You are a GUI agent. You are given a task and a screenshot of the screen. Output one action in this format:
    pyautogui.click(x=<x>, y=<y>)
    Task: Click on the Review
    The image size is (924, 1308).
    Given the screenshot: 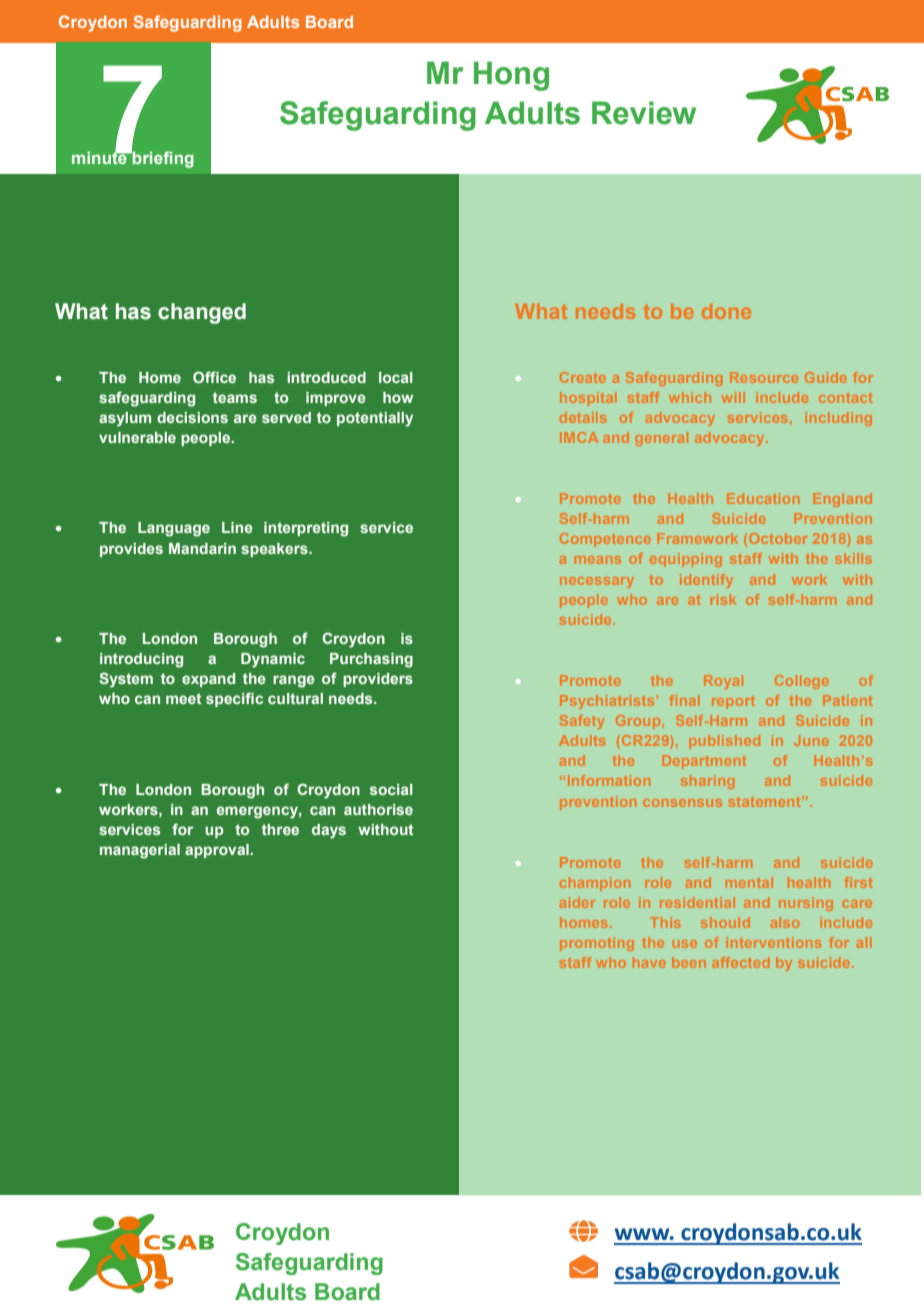 What is the action you would take?
    pyautogui.click(x=644, y=113)
